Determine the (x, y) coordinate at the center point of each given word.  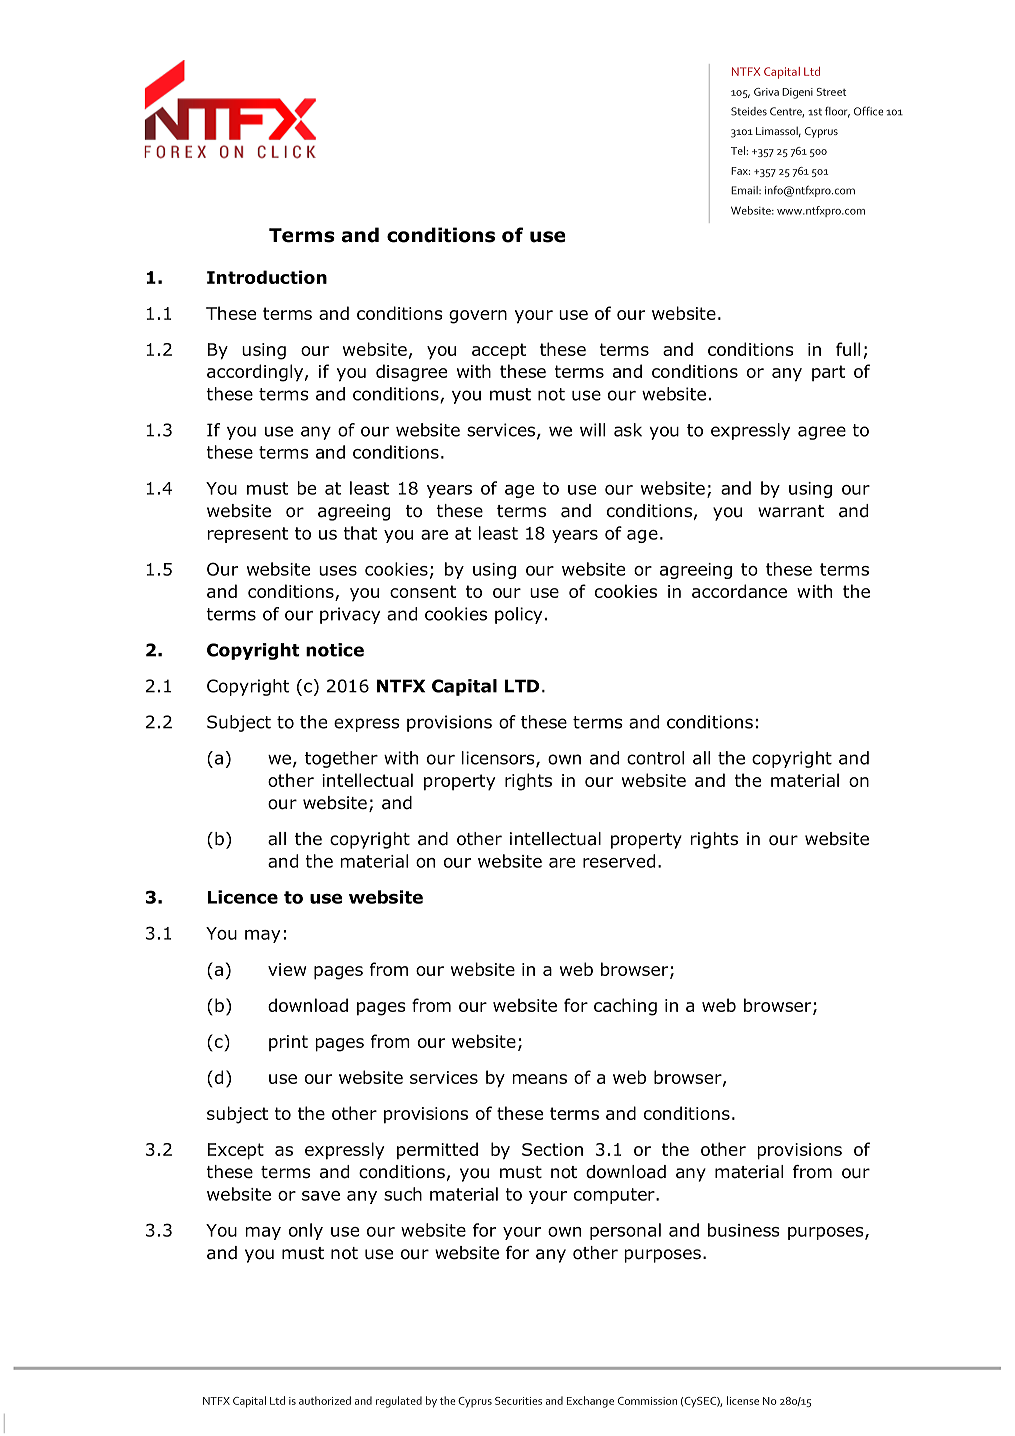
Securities (518, 1401)
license (743, 1400)
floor (837, 112)
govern (478, 317)
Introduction (267, 277)
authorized (325, 1400)
